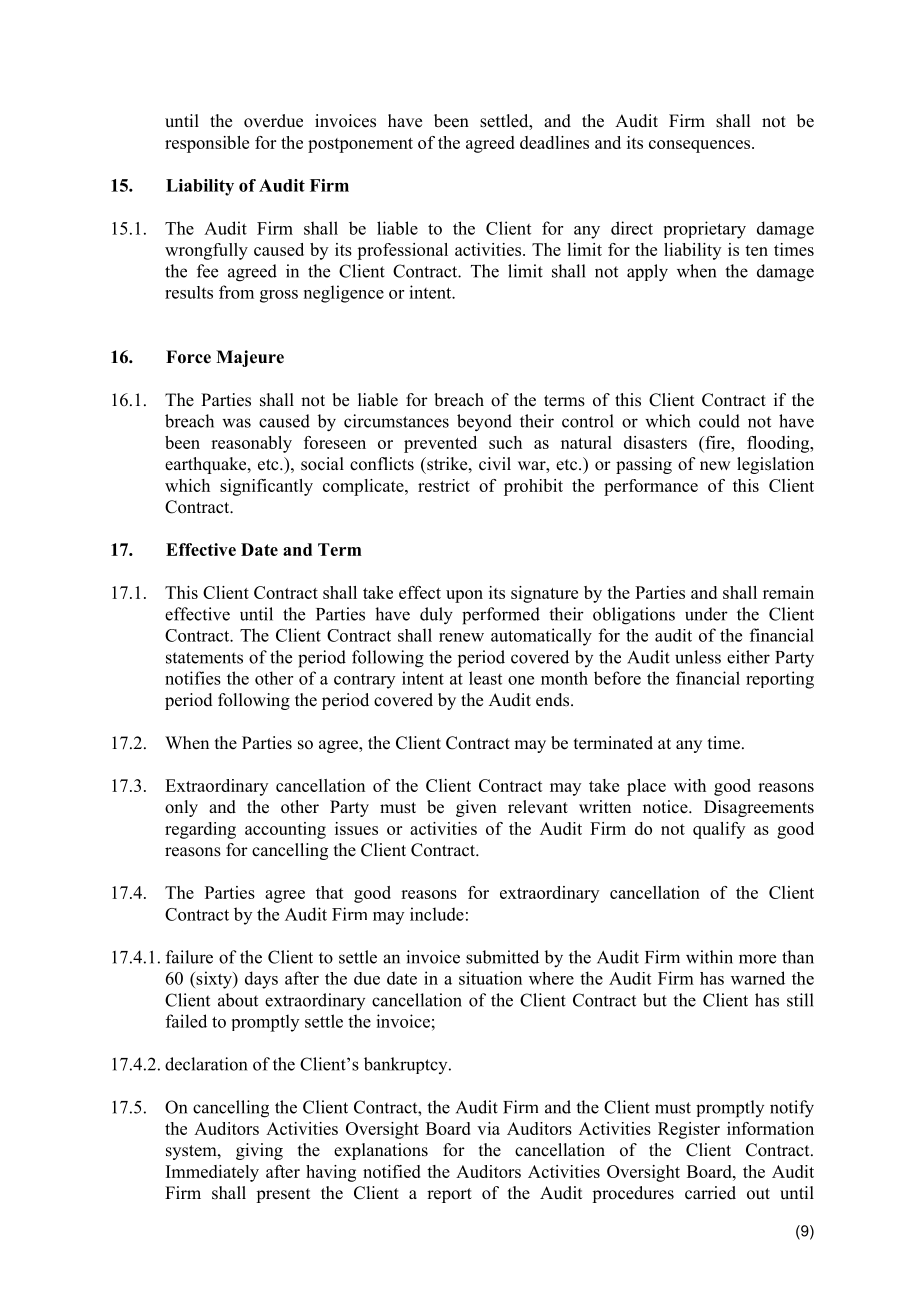 This document has width=924, height=1308. Describe the element at coordinates (259, 1151) in the document. I see `giving` at that location.
